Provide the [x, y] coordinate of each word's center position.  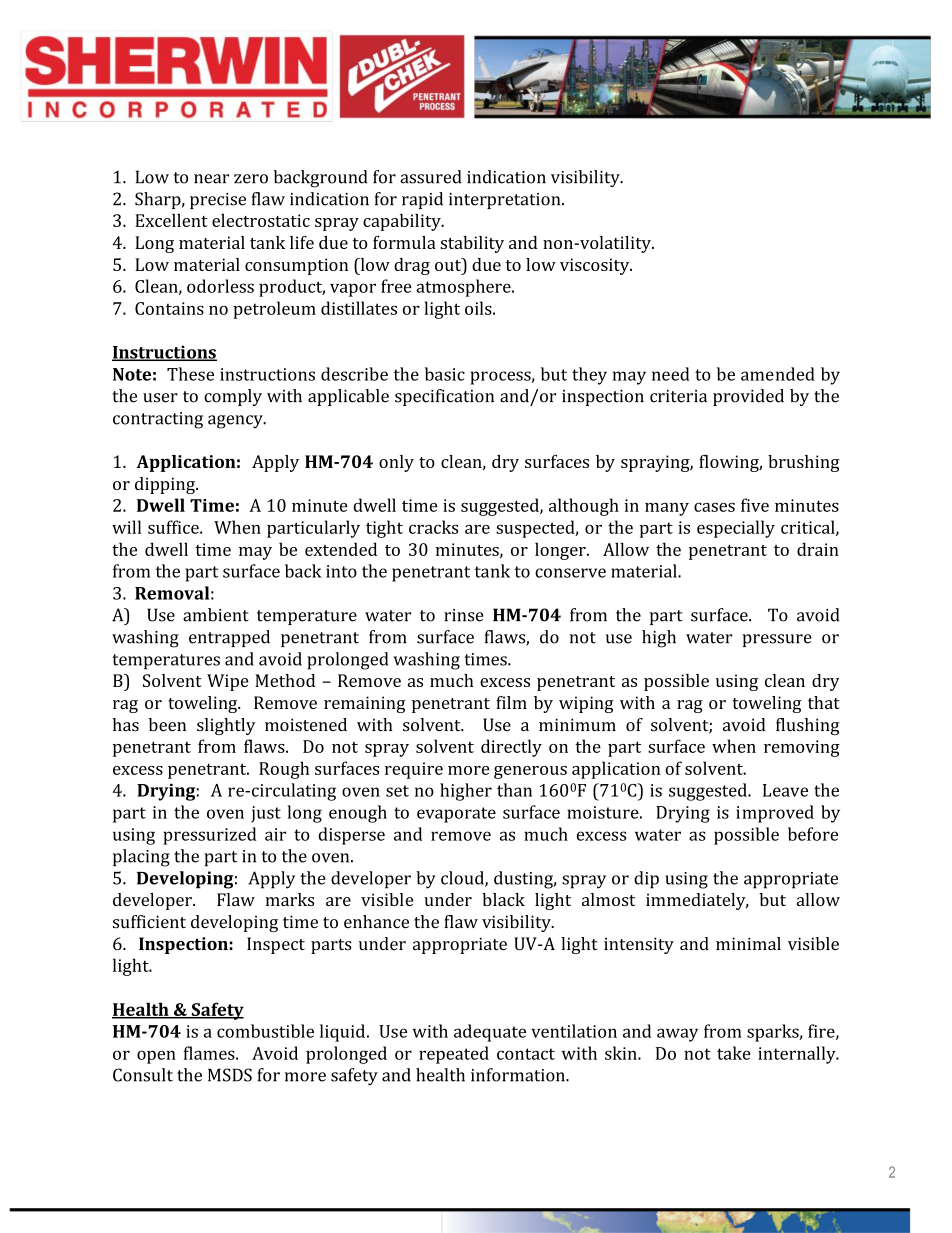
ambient [216, 615]
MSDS [230, 1075]
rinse [464, 615]
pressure [777, 640]
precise [218, 201]
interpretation [506, 201]
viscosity [596, 266]
